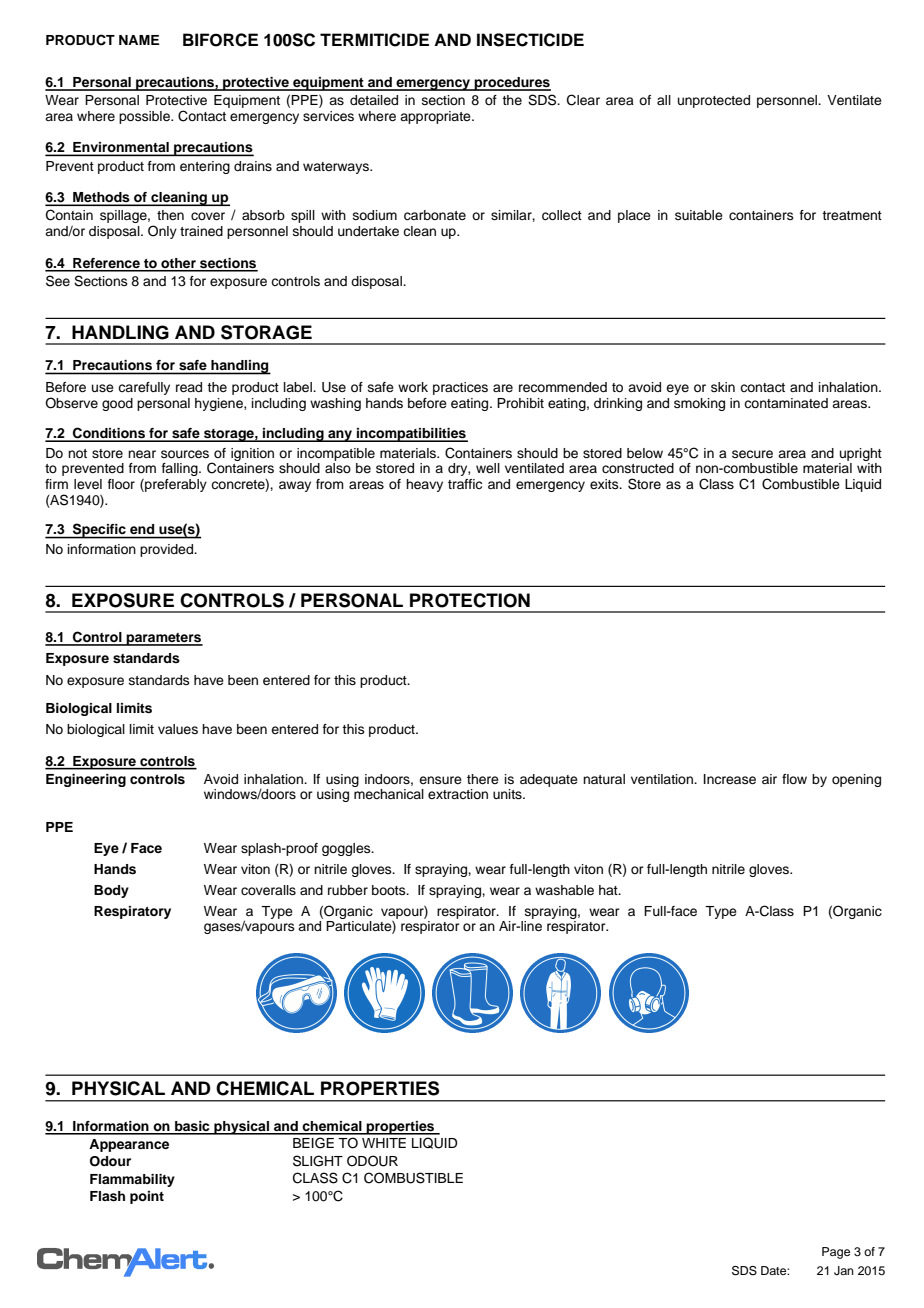 Image resolution: width=924 pixels, height=1308 pixels. I want to click on boots, so click(390, 890).
